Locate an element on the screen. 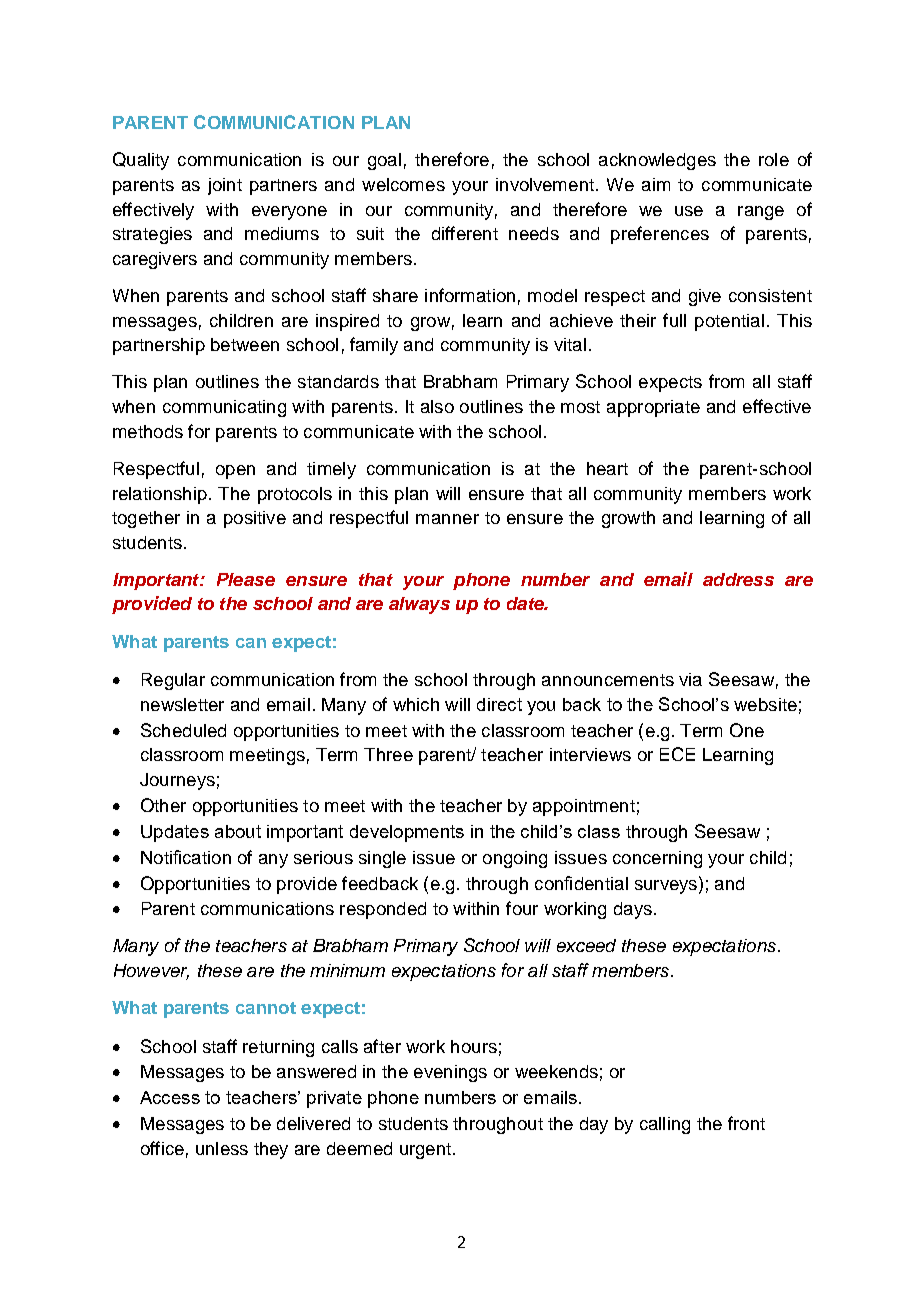 Image resolution: width=924 pixels, height=1308 pixels. always is located at coordinates (419, 605).
